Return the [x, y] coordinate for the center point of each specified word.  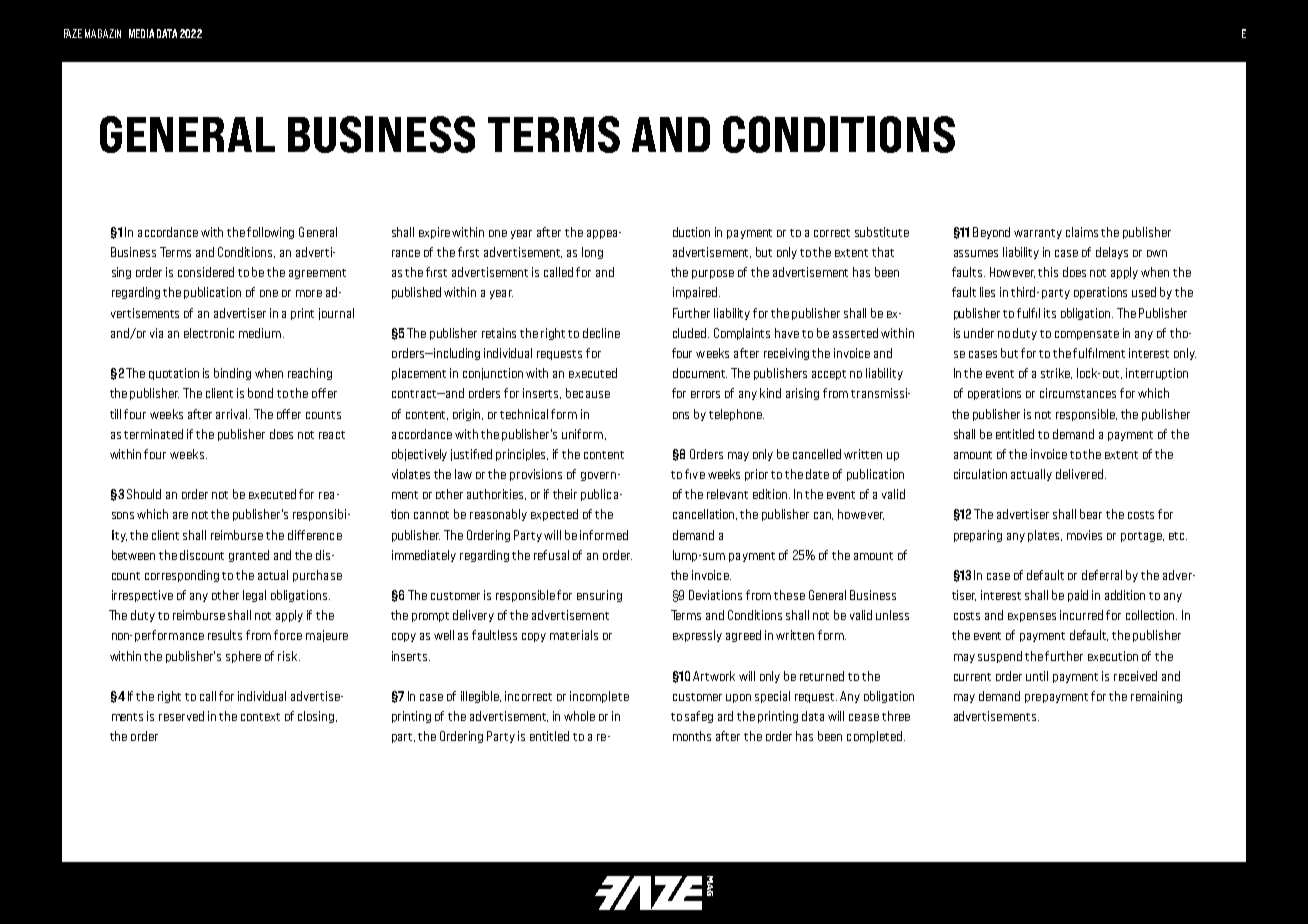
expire [434, 233]
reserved [181, 716]
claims [1082, 232]
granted [249, 556]
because [588, 393]
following [270, 233]
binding [232, 374]
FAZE [73, 33]
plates [1045, 536]
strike [1056, 373]
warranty [1038, 234]
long [592, 253]
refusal [551, 555]
